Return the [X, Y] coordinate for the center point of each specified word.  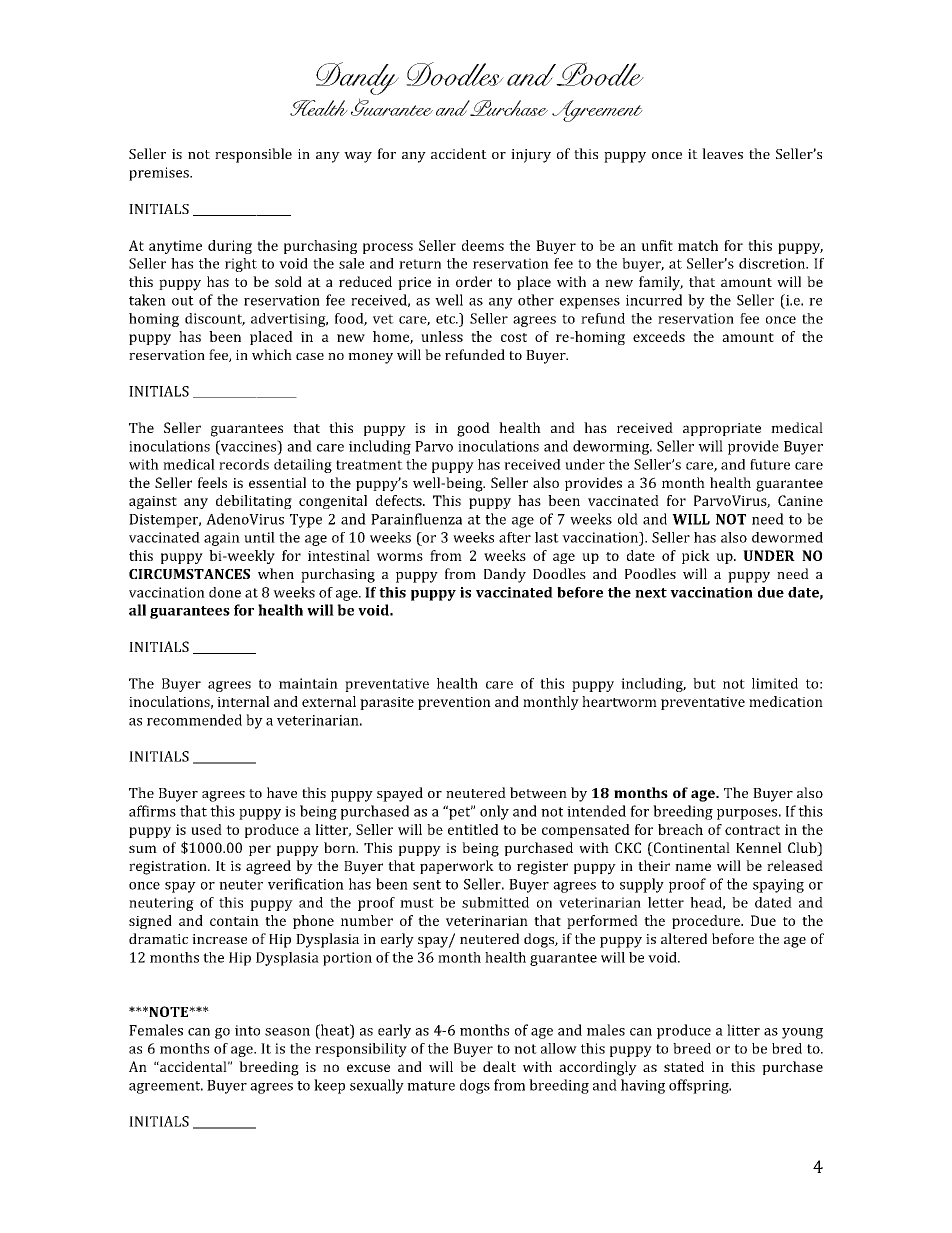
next [651, 593]
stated [684, 1066]
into [247, 1030]
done [225, 592]
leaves [722, 153]
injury [531, 156]
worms [400, 557]
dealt [499, 1066]
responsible [253, 155]
